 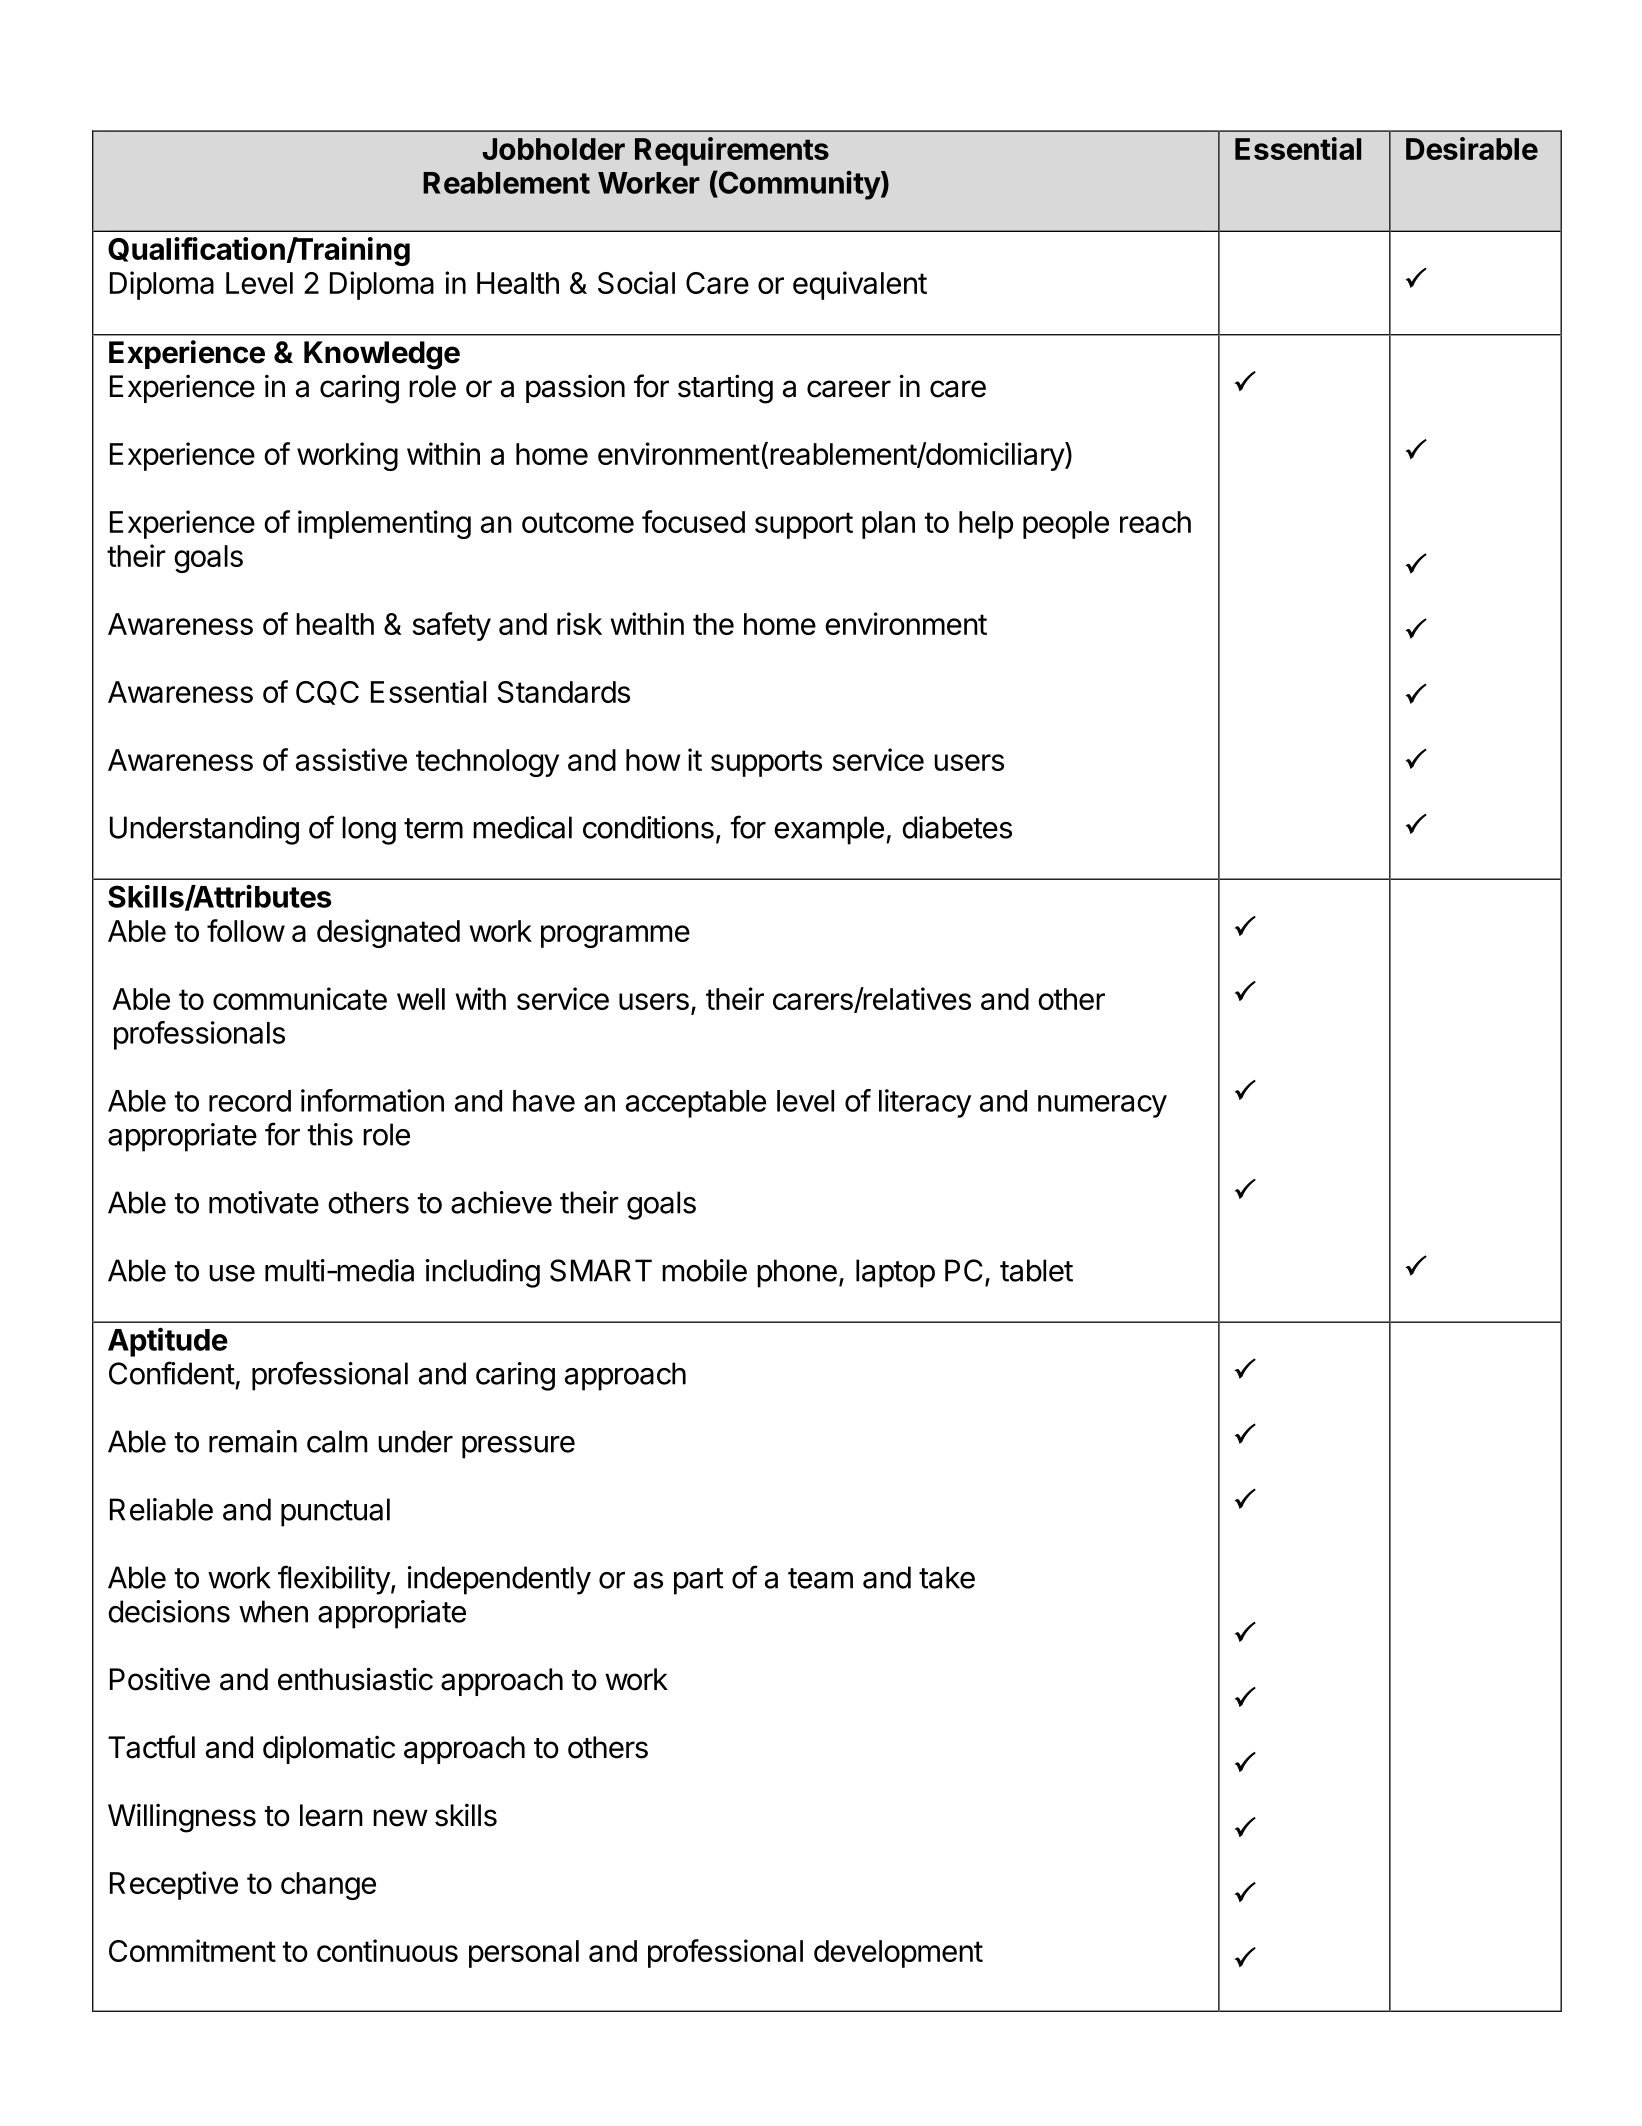 I want to click on numeracy, so click(x=1102, y=1106).
